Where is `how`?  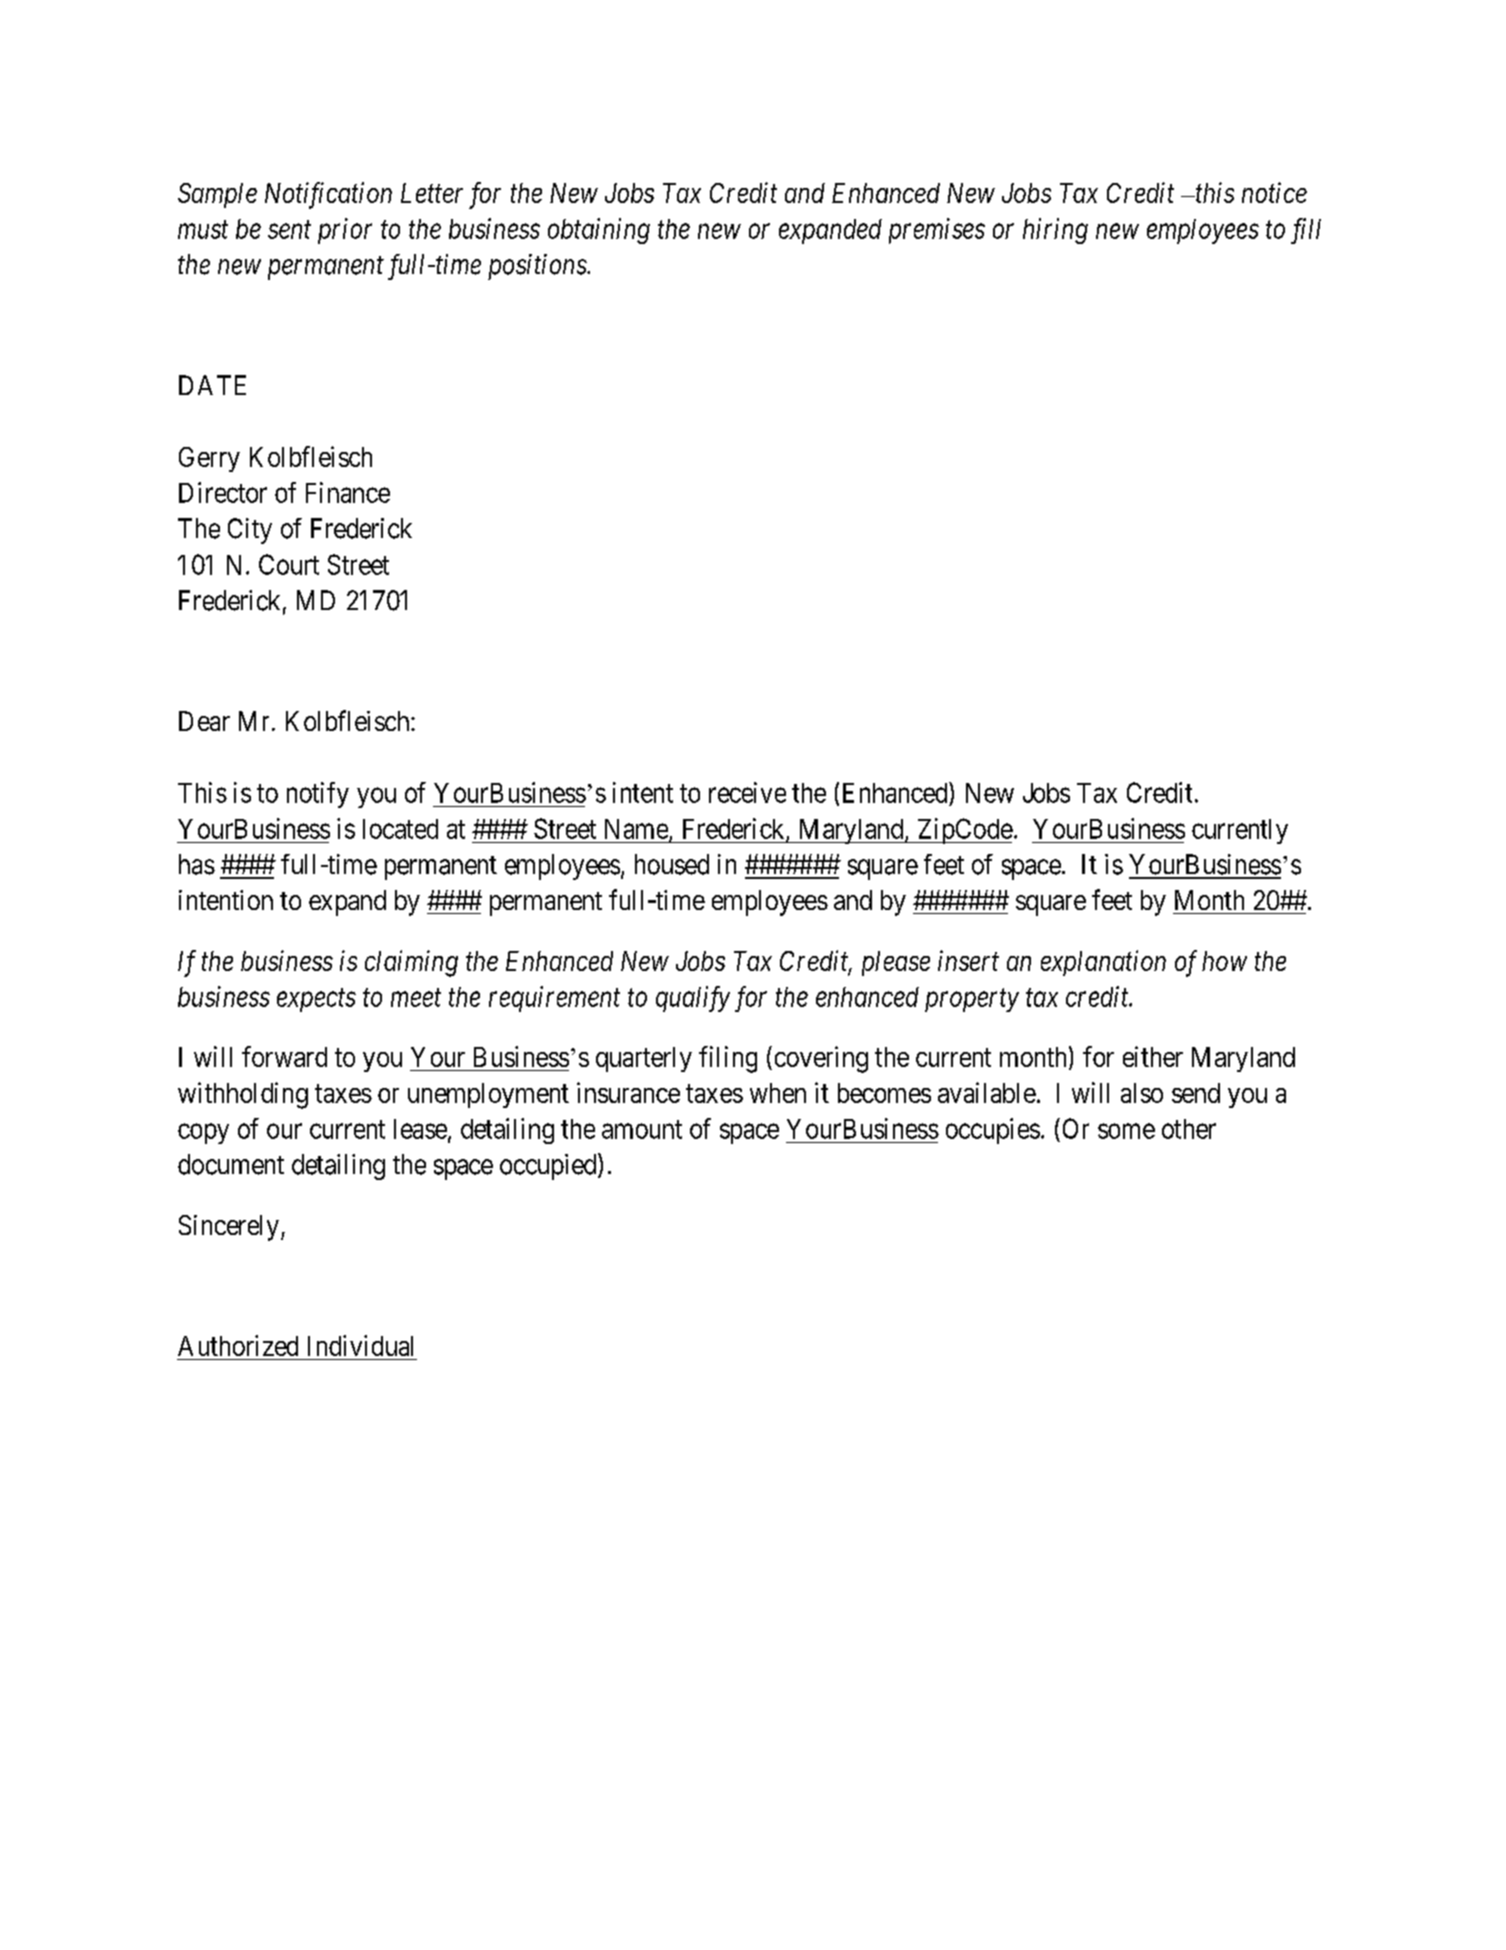
how is located at coordinates (1224, 961).
